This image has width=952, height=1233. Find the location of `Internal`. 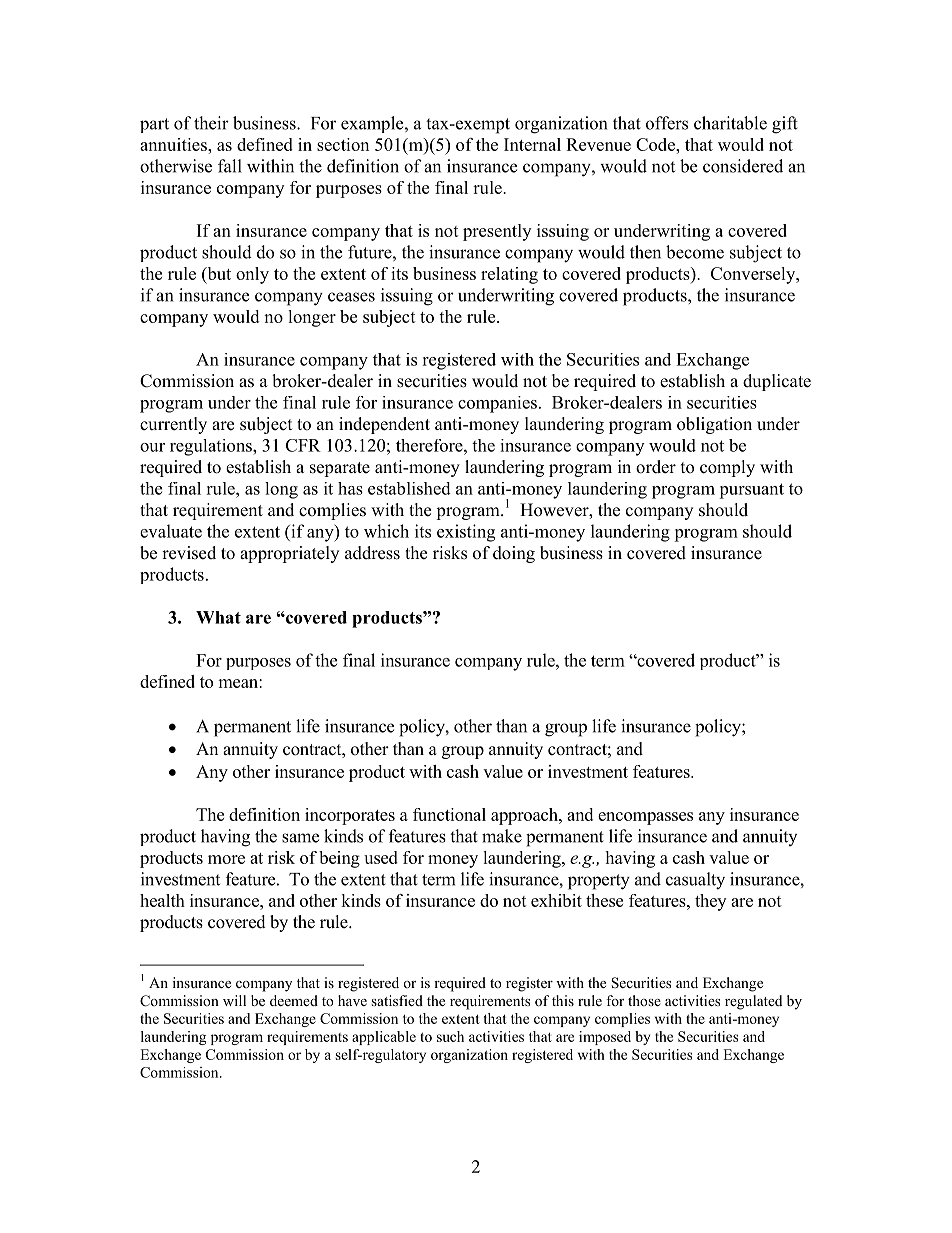

Internal is located at coordinates (532, 144).
